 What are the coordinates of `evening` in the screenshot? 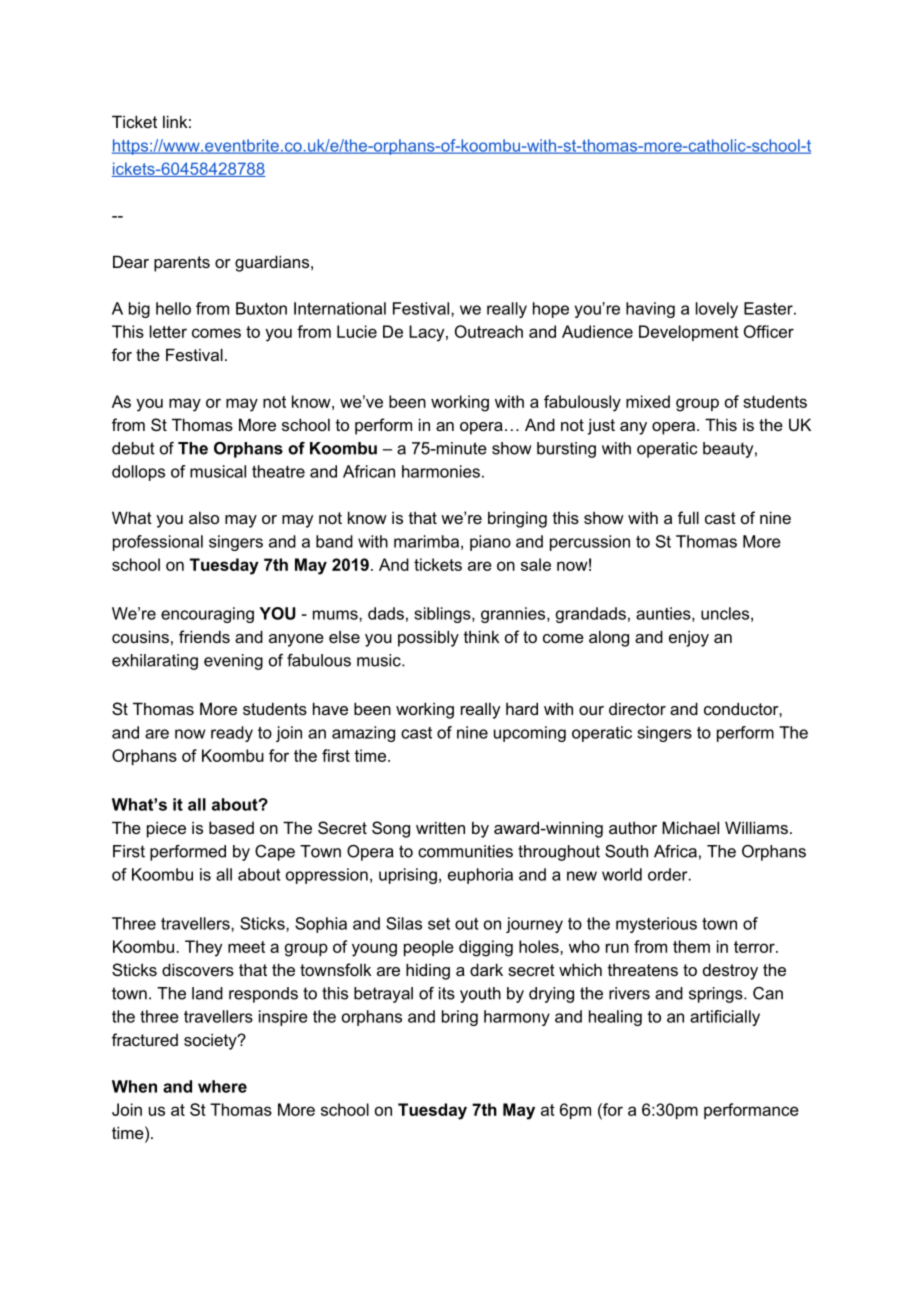 It's located at (233, 662).
